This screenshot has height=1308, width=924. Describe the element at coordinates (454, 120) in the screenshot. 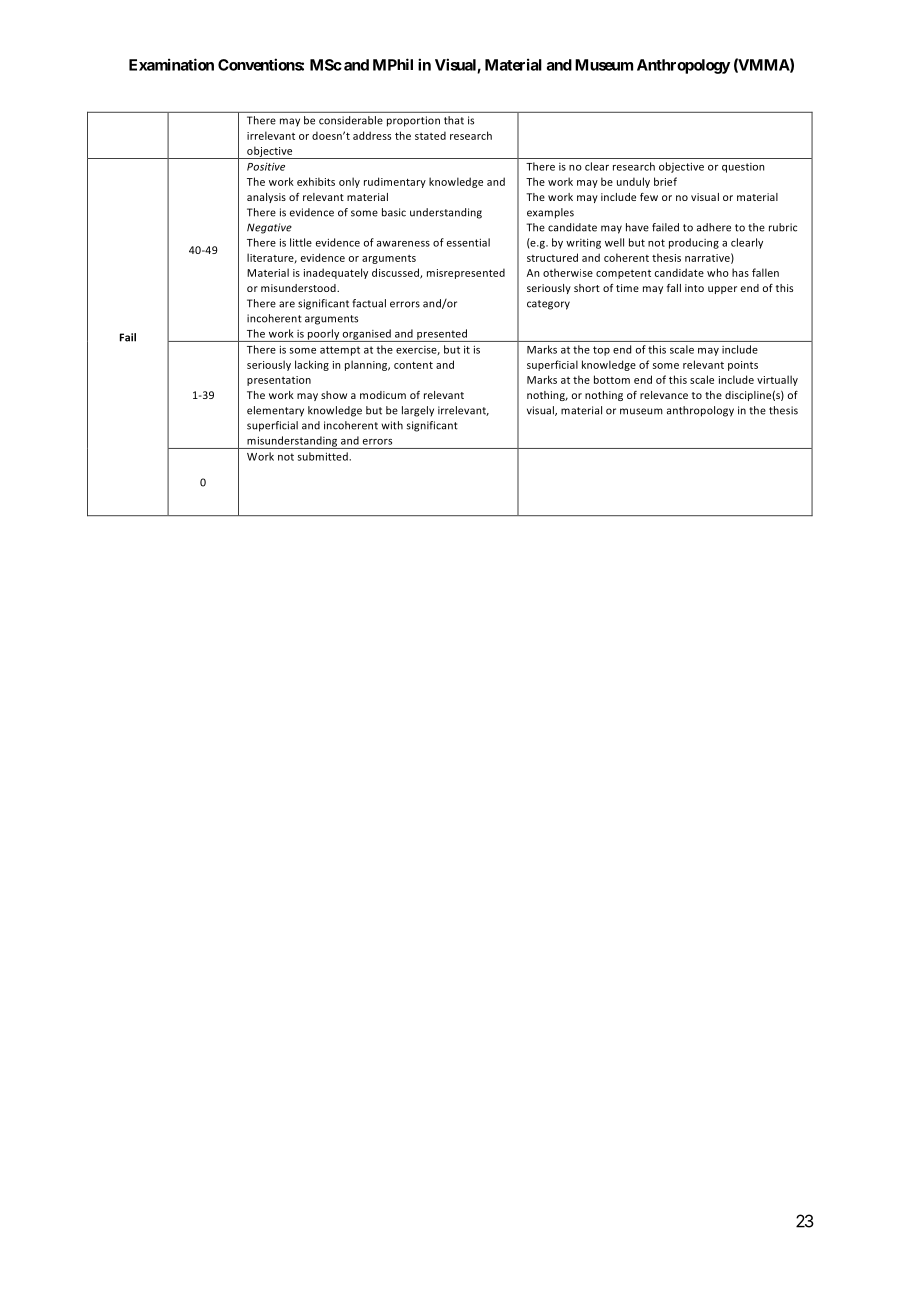

I see `that` at that location.
